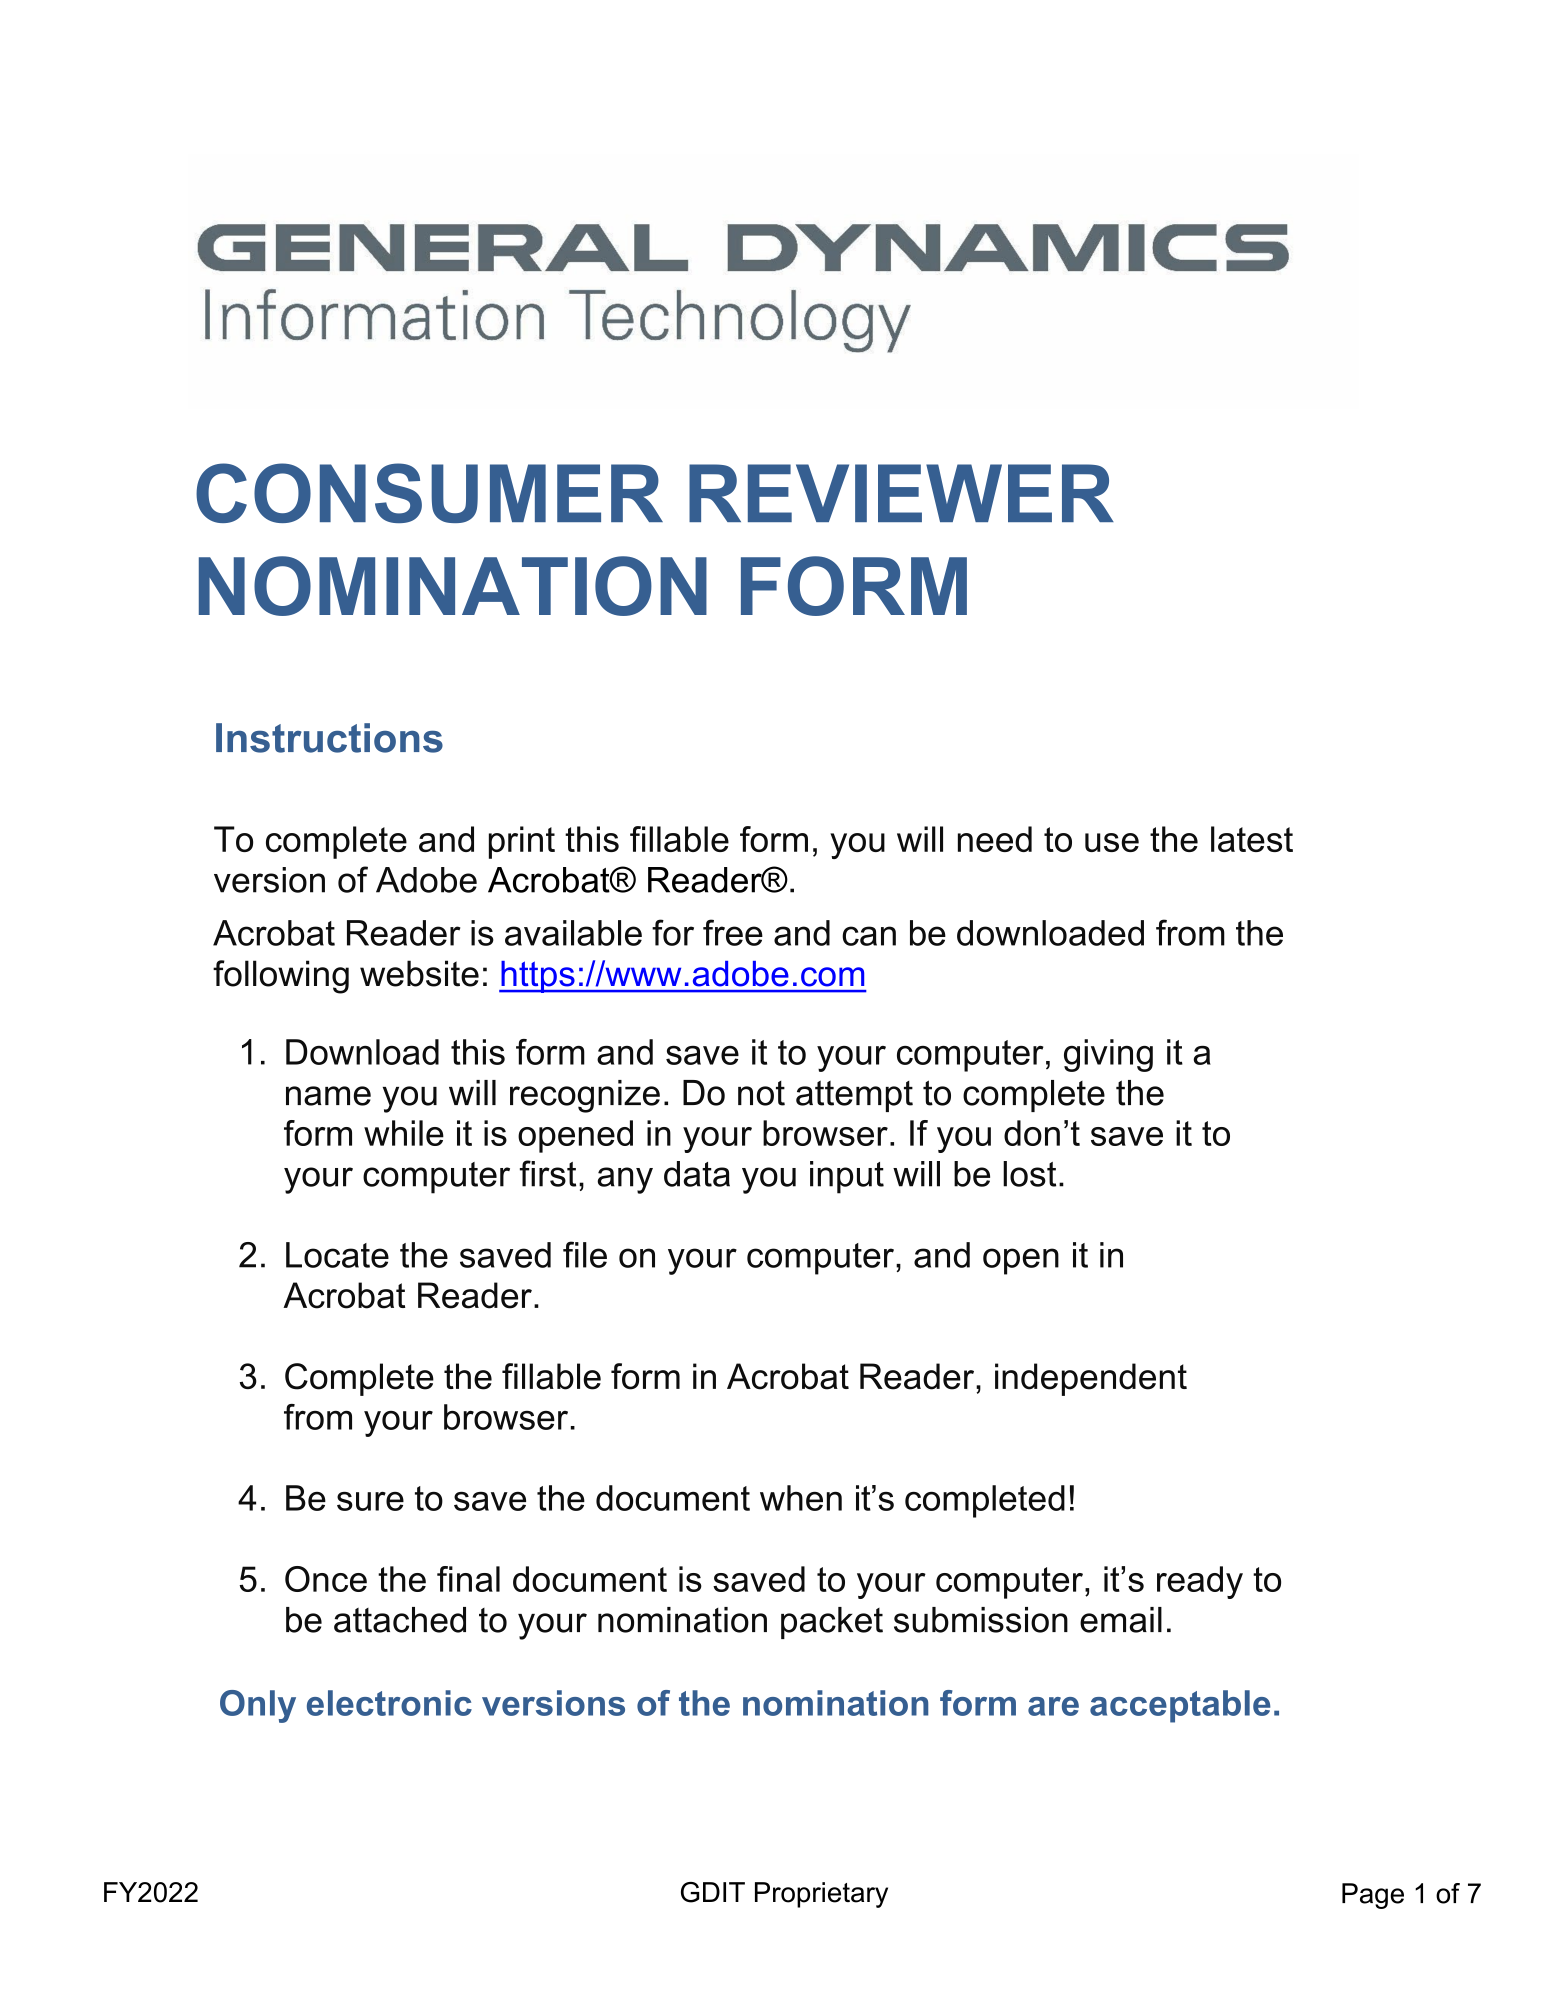 This screenshot has width=1544, height=1998. What do you see at coordinates (901, 493) in the screenshot?
I see `REVIEWER` at bounding box center [901, 493].
